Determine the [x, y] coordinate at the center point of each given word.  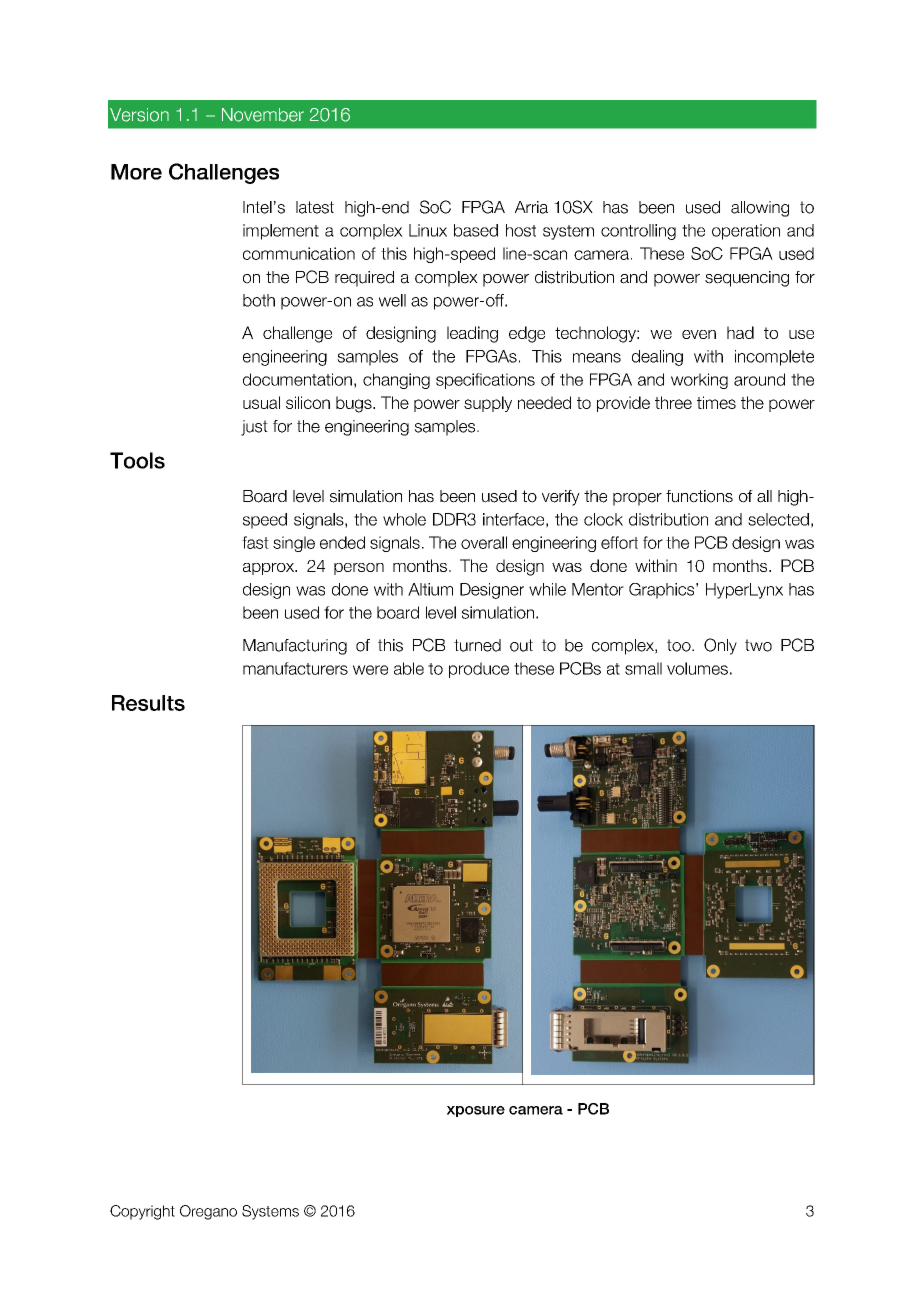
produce [479, 670]
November [263, 115]
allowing [760, 209]
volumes [697, 668]
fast [255, 542]
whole [404, 519]
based [476, 230]
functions [699, 496]
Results [148, 703]
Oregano [208, 1212]
